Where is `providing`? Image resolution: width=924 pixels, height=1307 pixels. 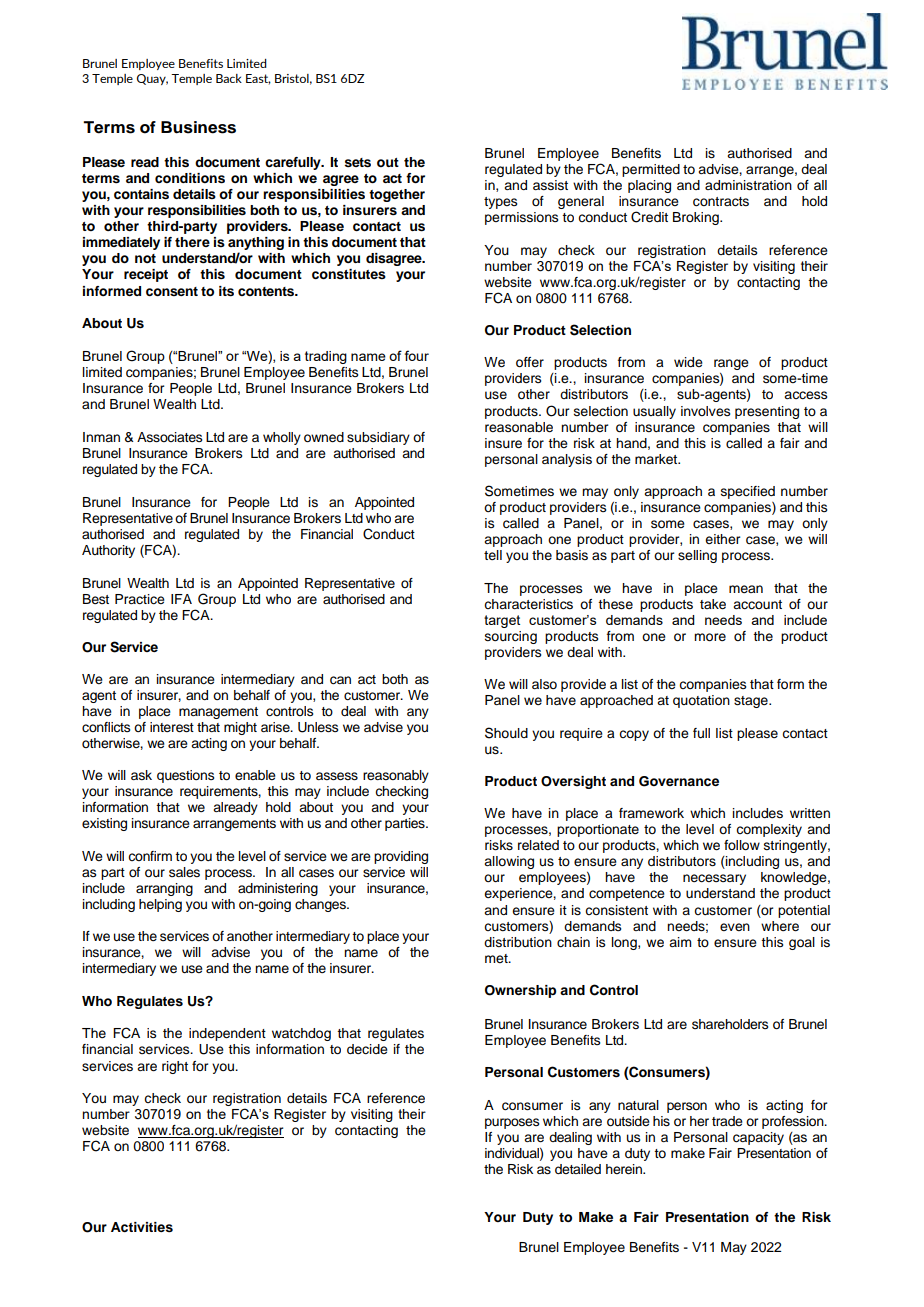 providing is located at coordinates (401, 857).
